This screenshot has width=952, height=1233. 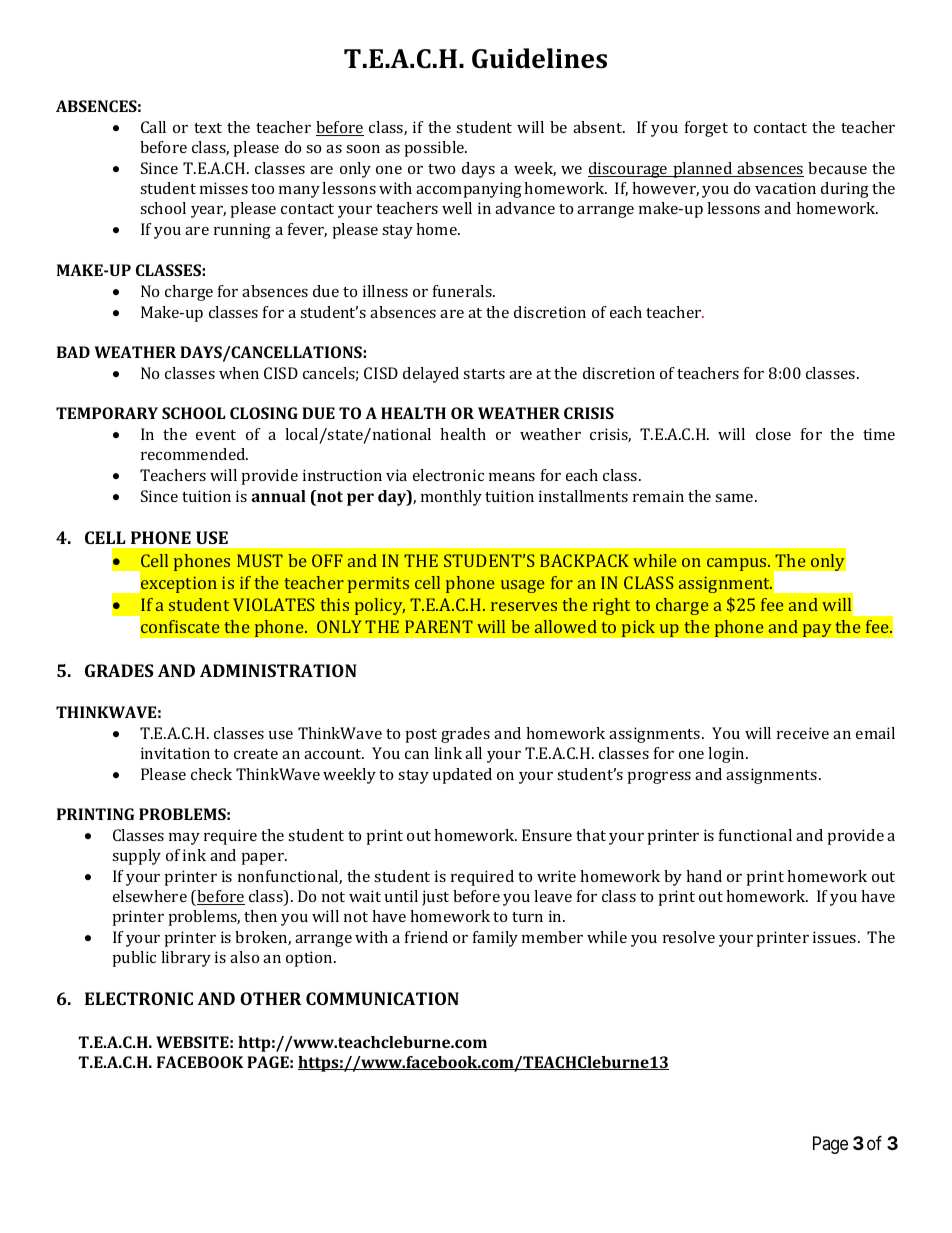 I want to click on BAD, so click(x=73, y=352).
